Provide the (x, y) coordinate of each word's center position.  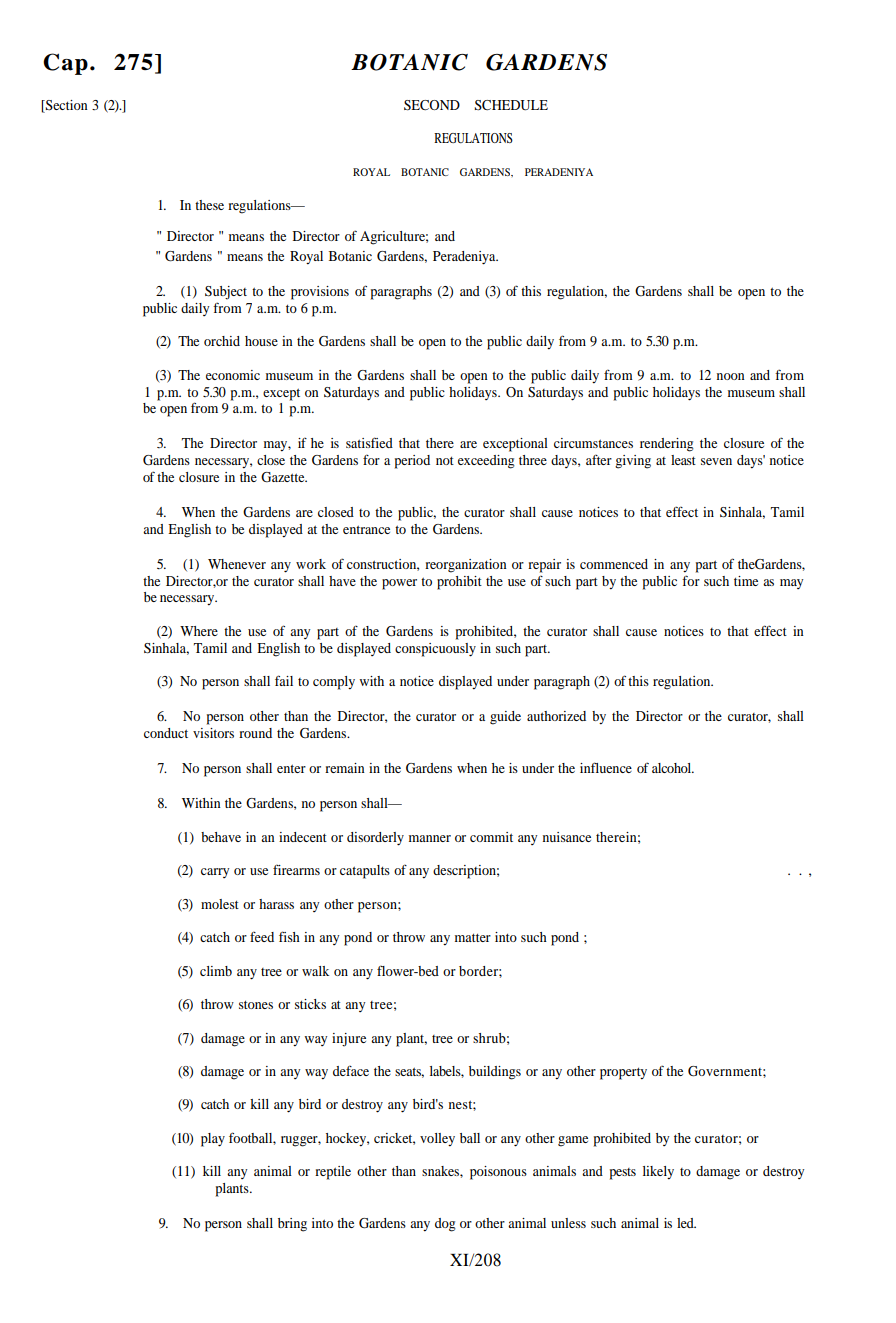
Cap (65, 64)
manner (430, 838)
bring (292, 1225)
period (412, 462)
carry (215, 873)
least (683, 460)
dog (445, 1225)
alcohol (673, 768)
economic (233, 375)
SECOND (432, 105)
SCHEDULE (511, 105)
